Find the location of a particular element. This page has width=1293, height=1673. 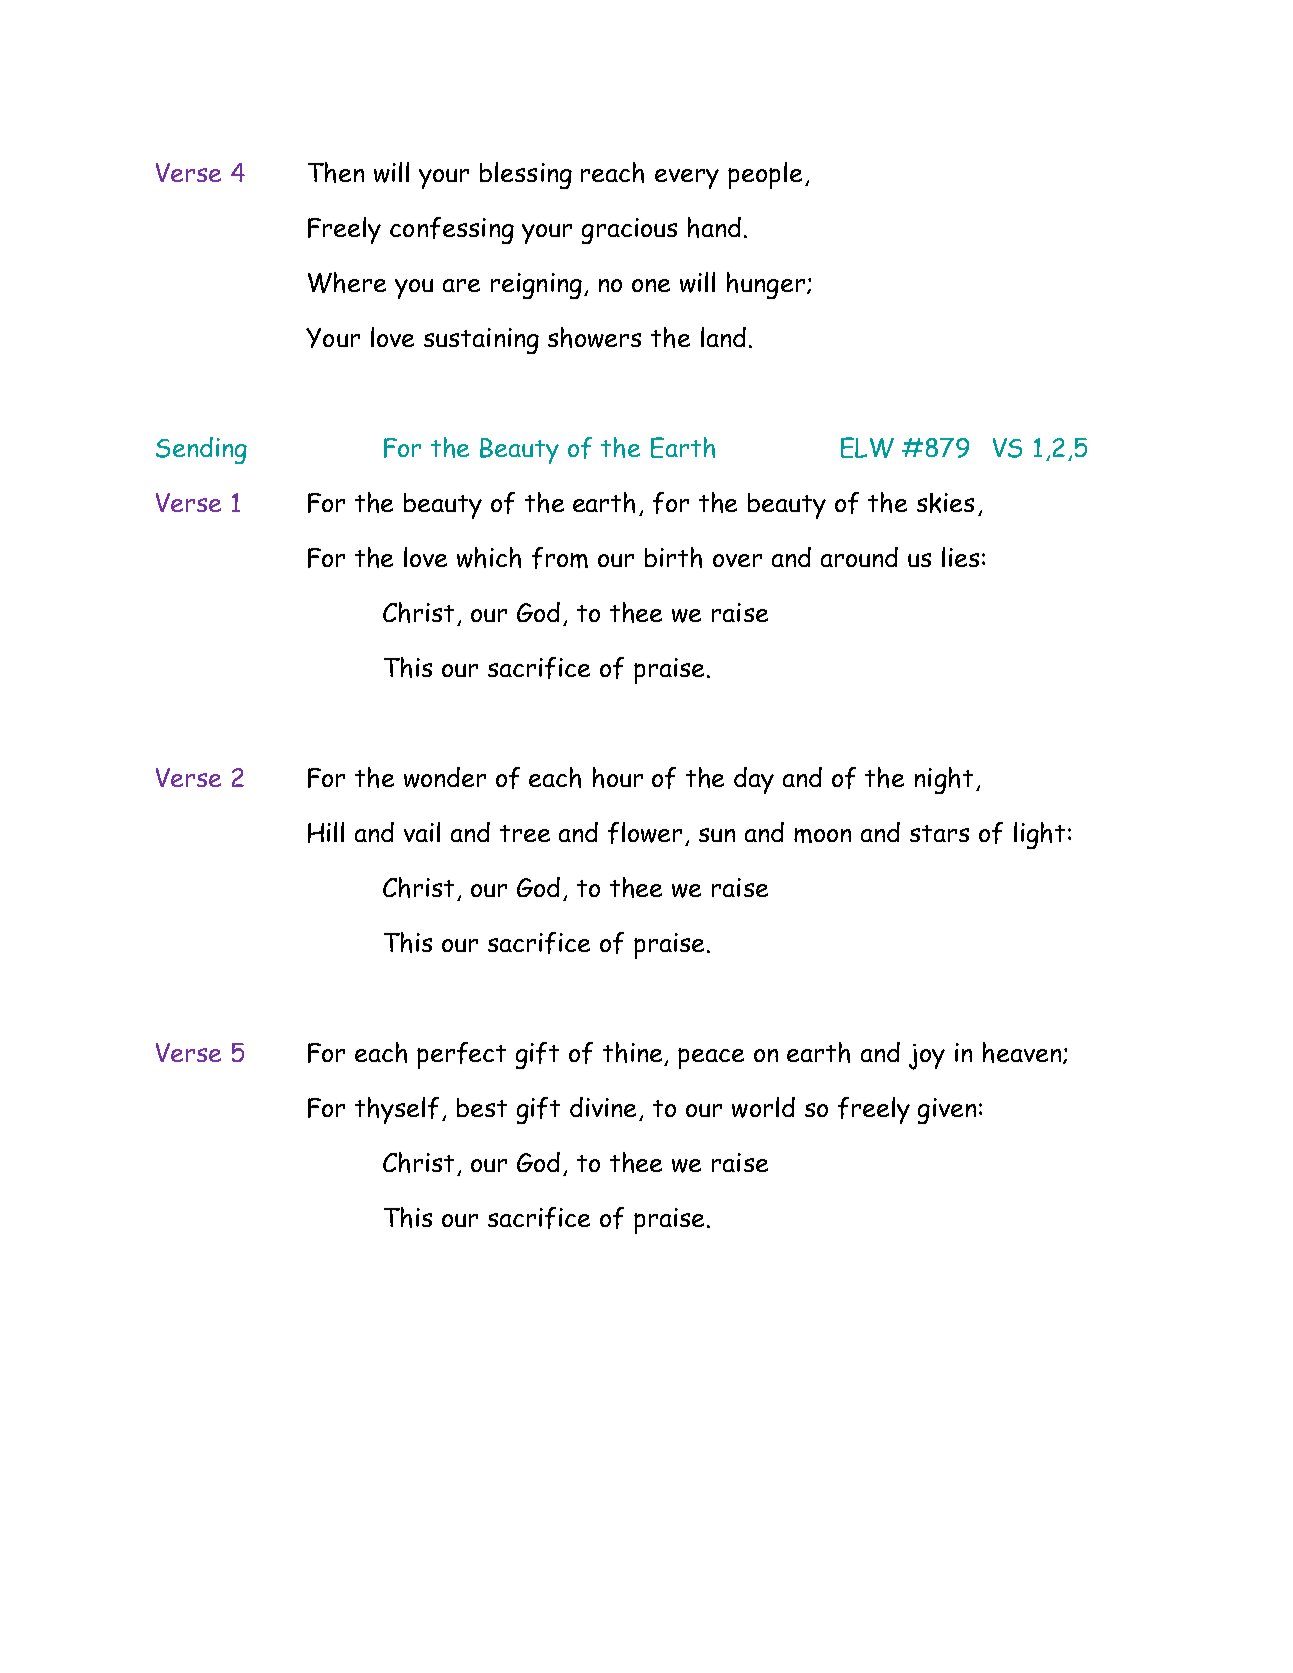

birth is located at coordinates (673, 557).
